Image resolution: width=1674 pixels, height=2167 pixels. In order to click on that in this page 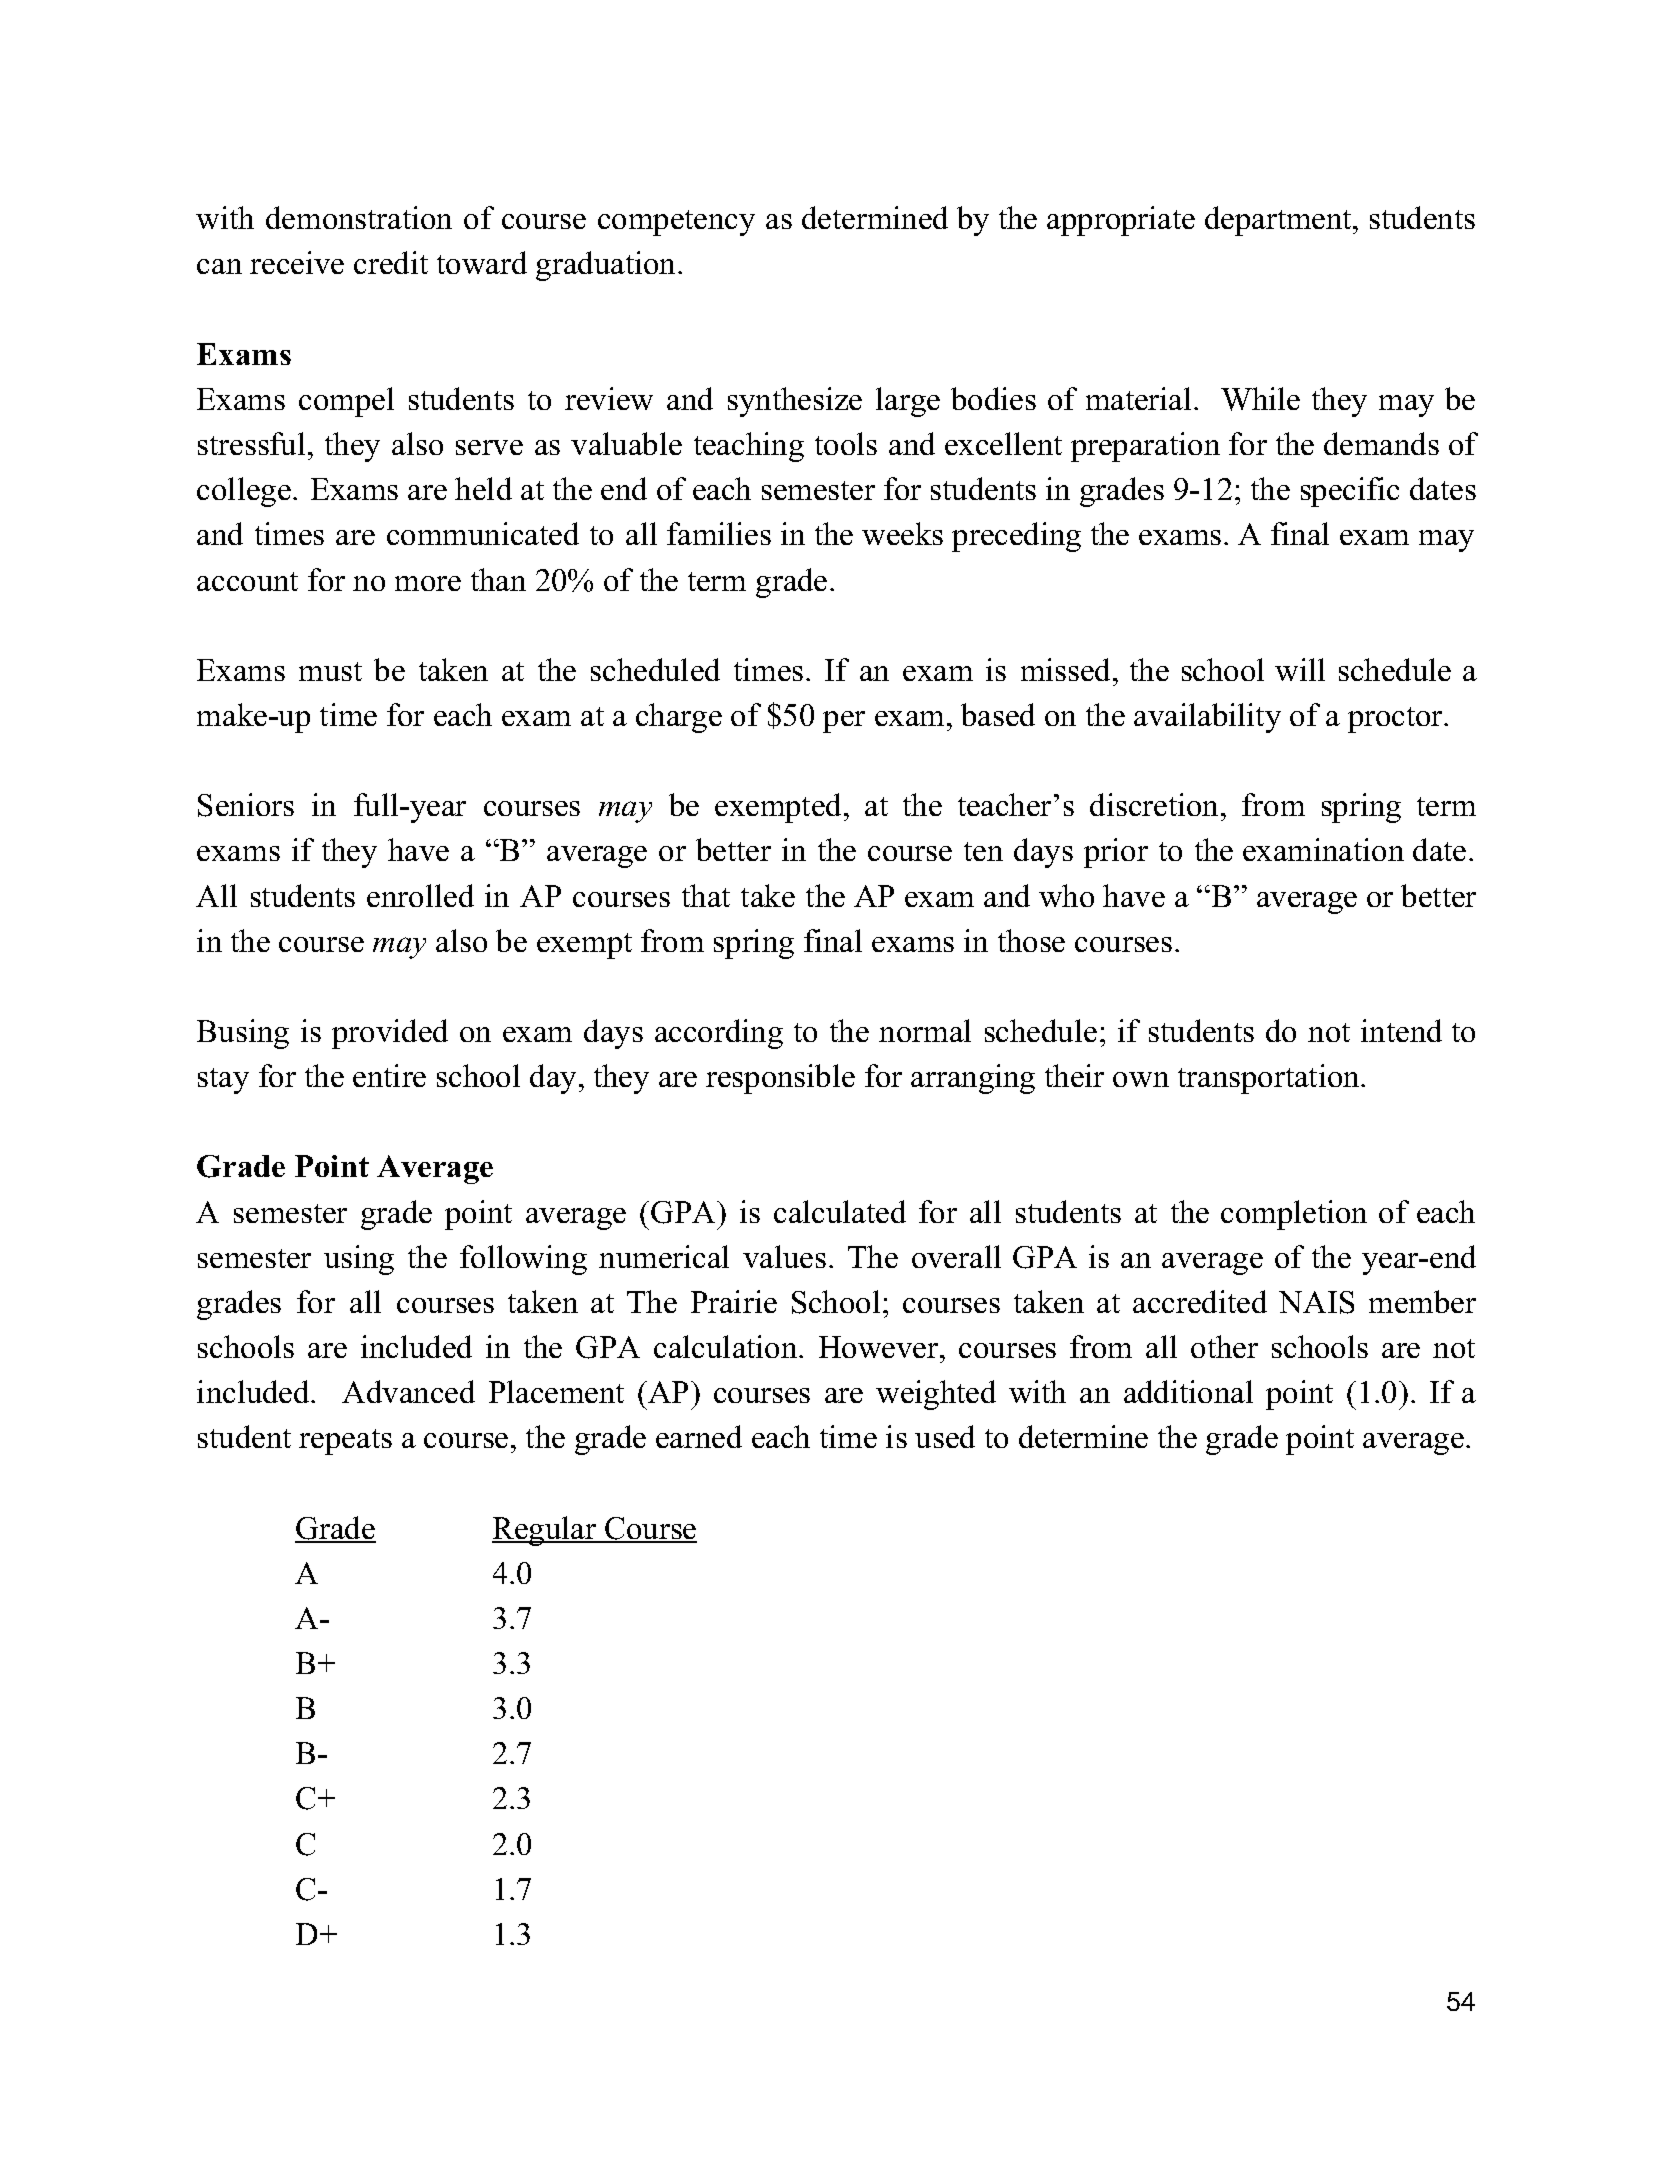, I will do `click(706, 895)`.
